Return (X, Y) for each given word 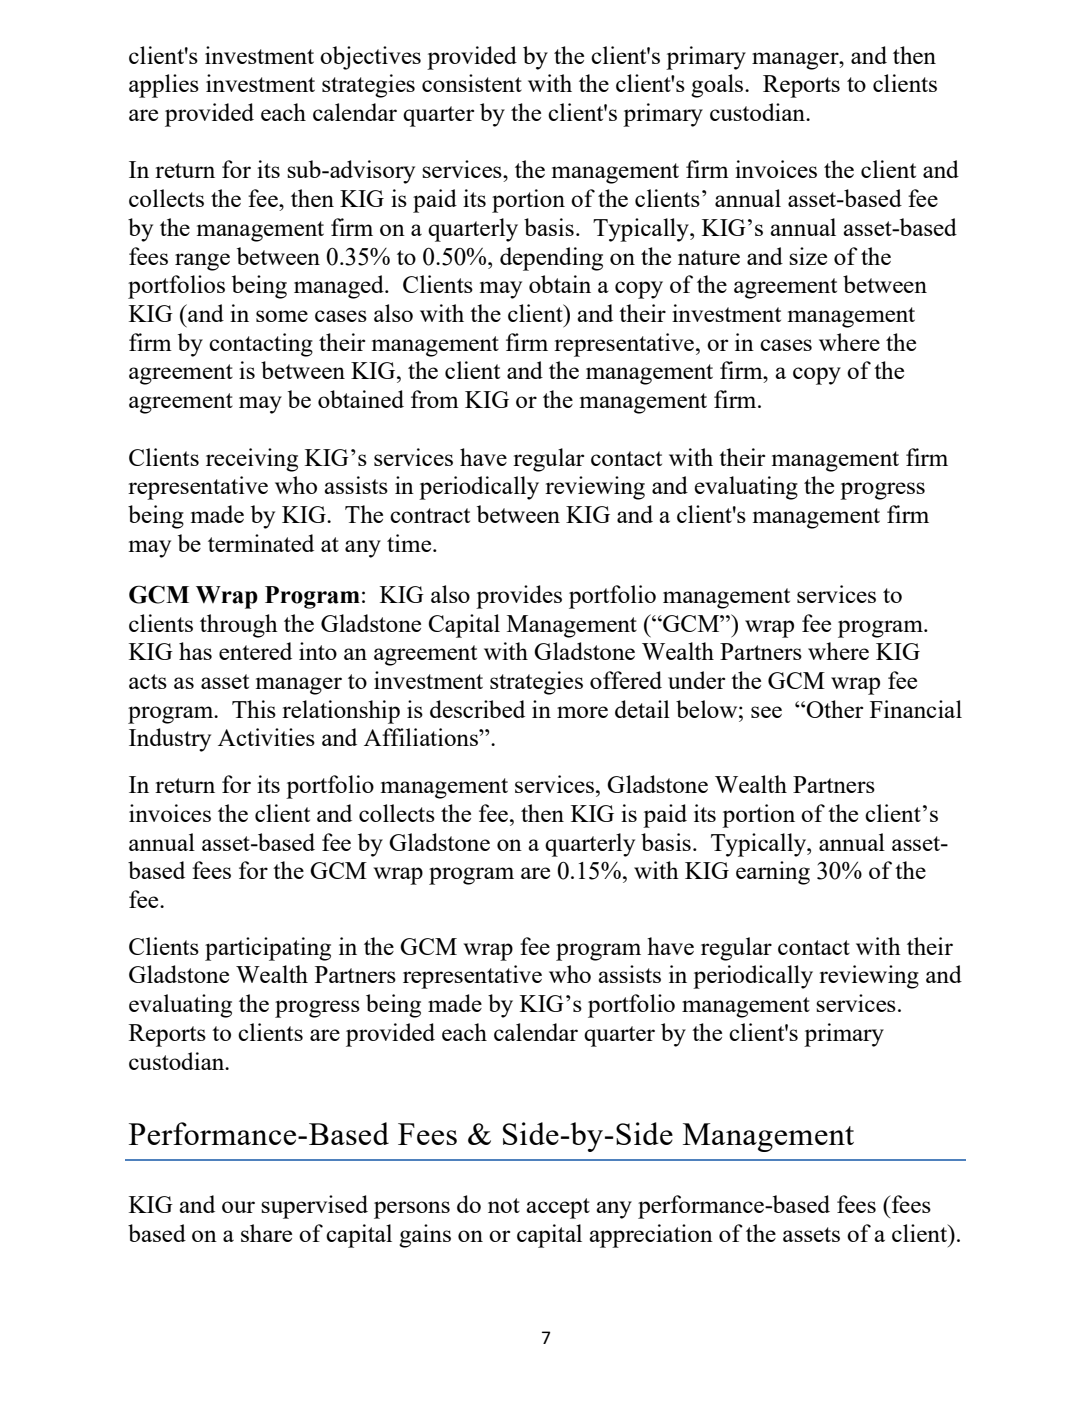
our (238, 1207)
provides (519, 597)
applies (164, 86)
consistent (472, 83)
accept (558, 1208)
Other (834, 709)
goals (718, 86)
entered (255, 651)
